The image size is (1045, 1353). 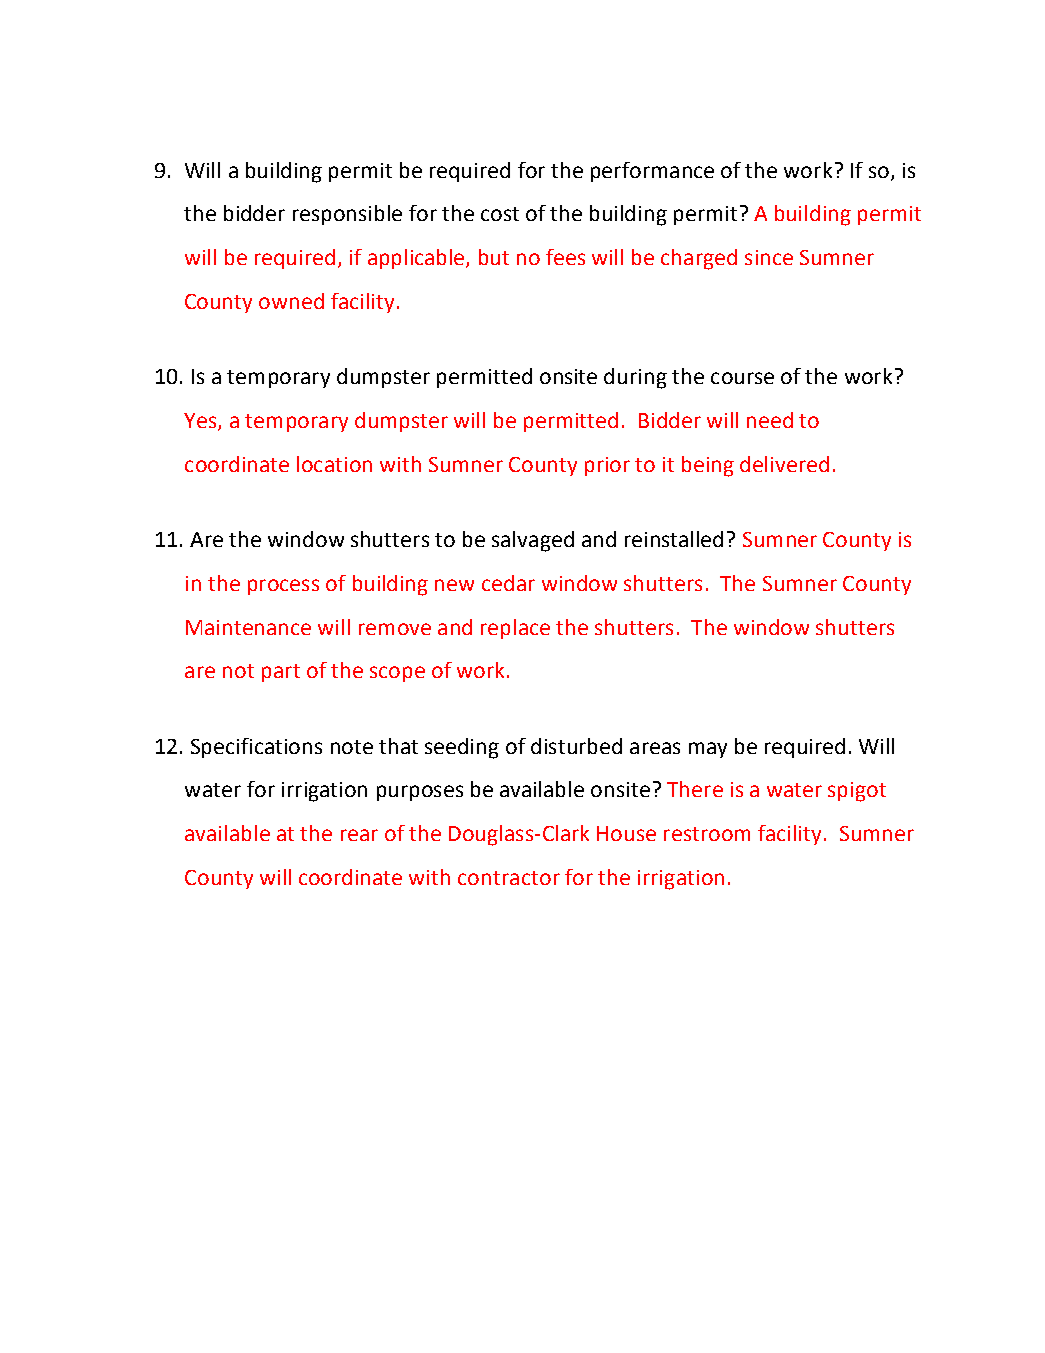 What do you see at coordinates (533, 541) in the screenshot?
I see `salvaged` at bounding box center [533, 541].
